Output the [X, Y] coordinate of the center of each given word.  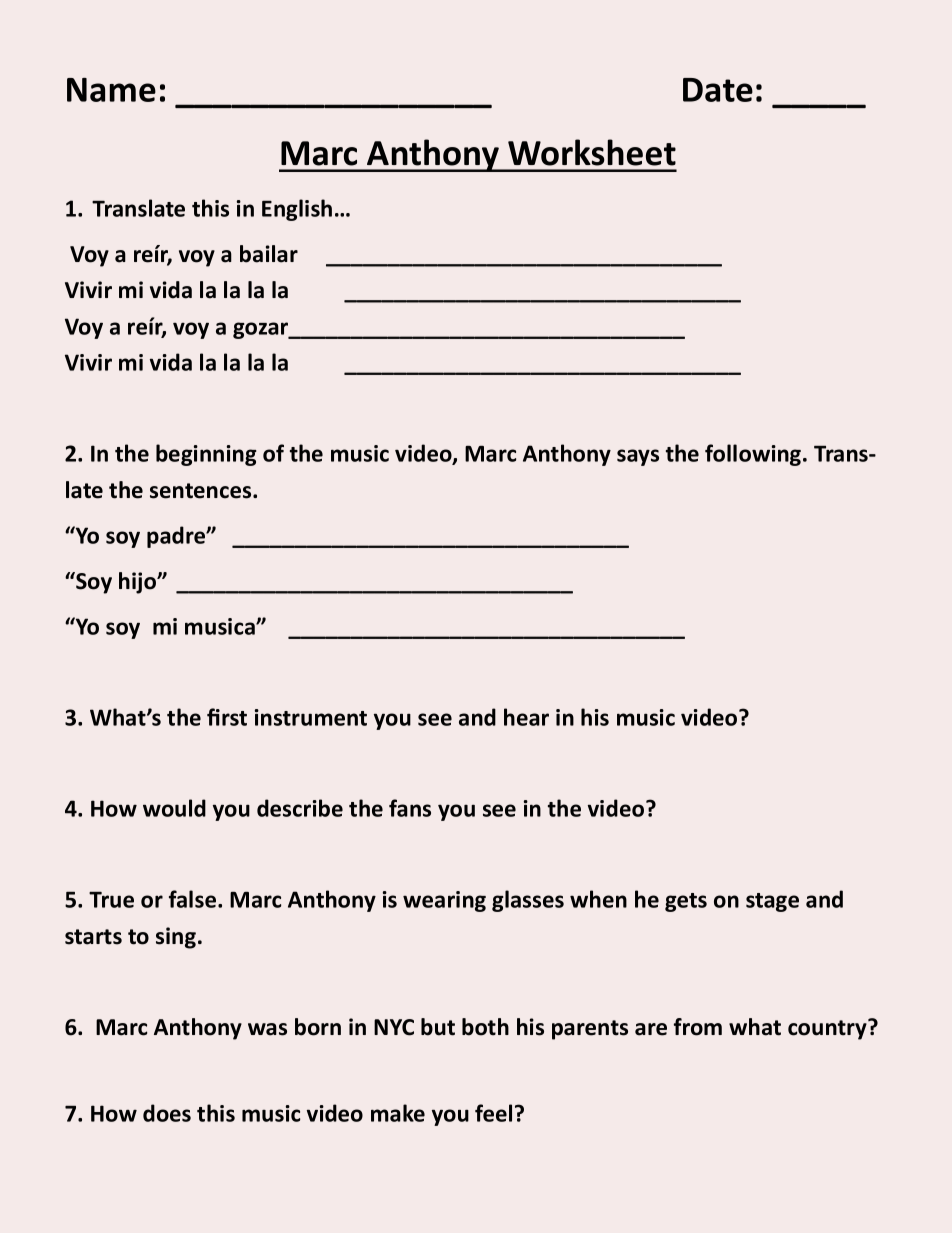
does [167, 1113]
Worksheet [592, 152]
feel [493, 1113]
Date [718, 90]
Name [111, 90]
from [698, 1027]
